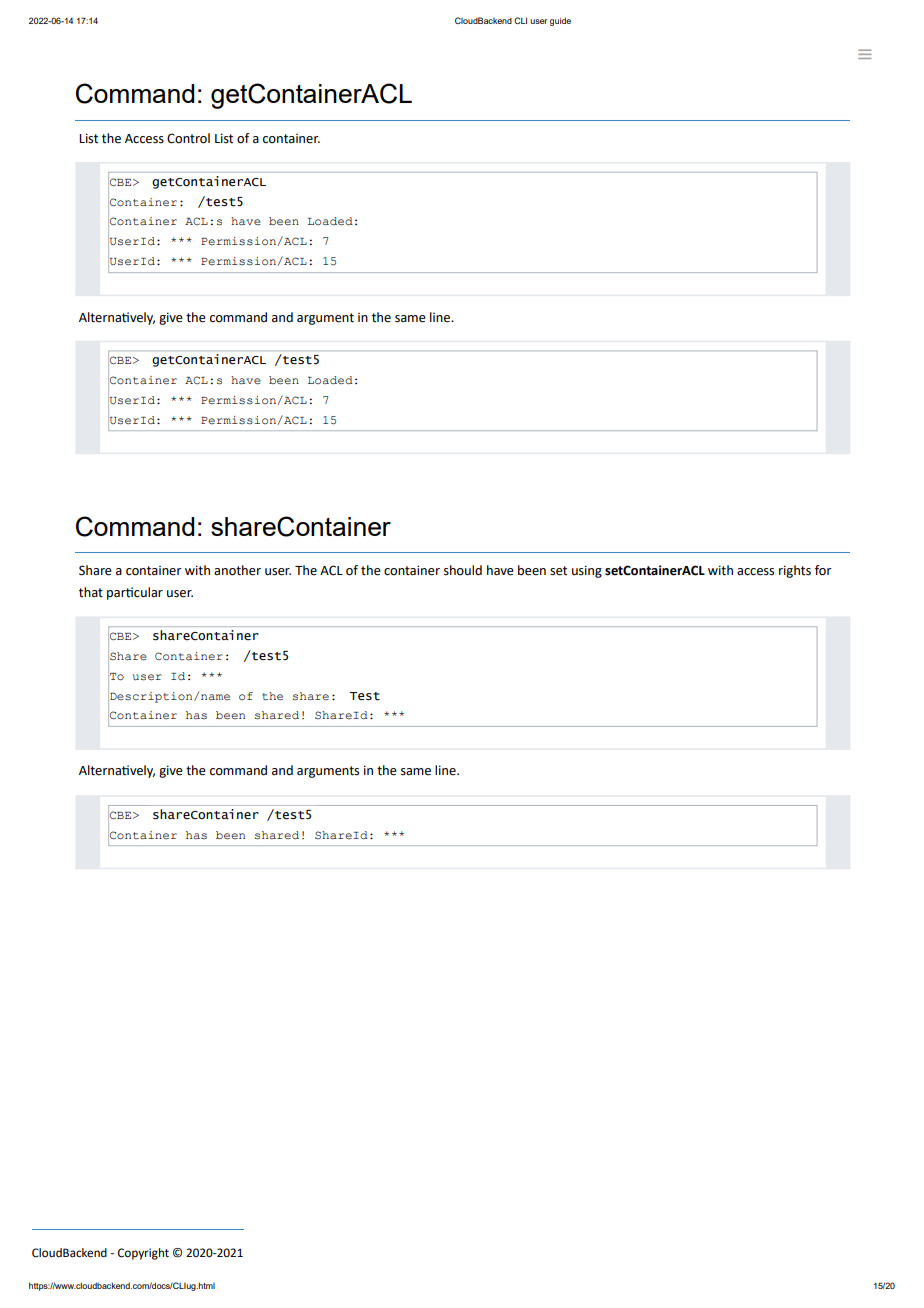 This screenshot has height=1308, width=924. Describe the element at coordinates (135, 593) in the screenshot. I see `particular` at that location.
